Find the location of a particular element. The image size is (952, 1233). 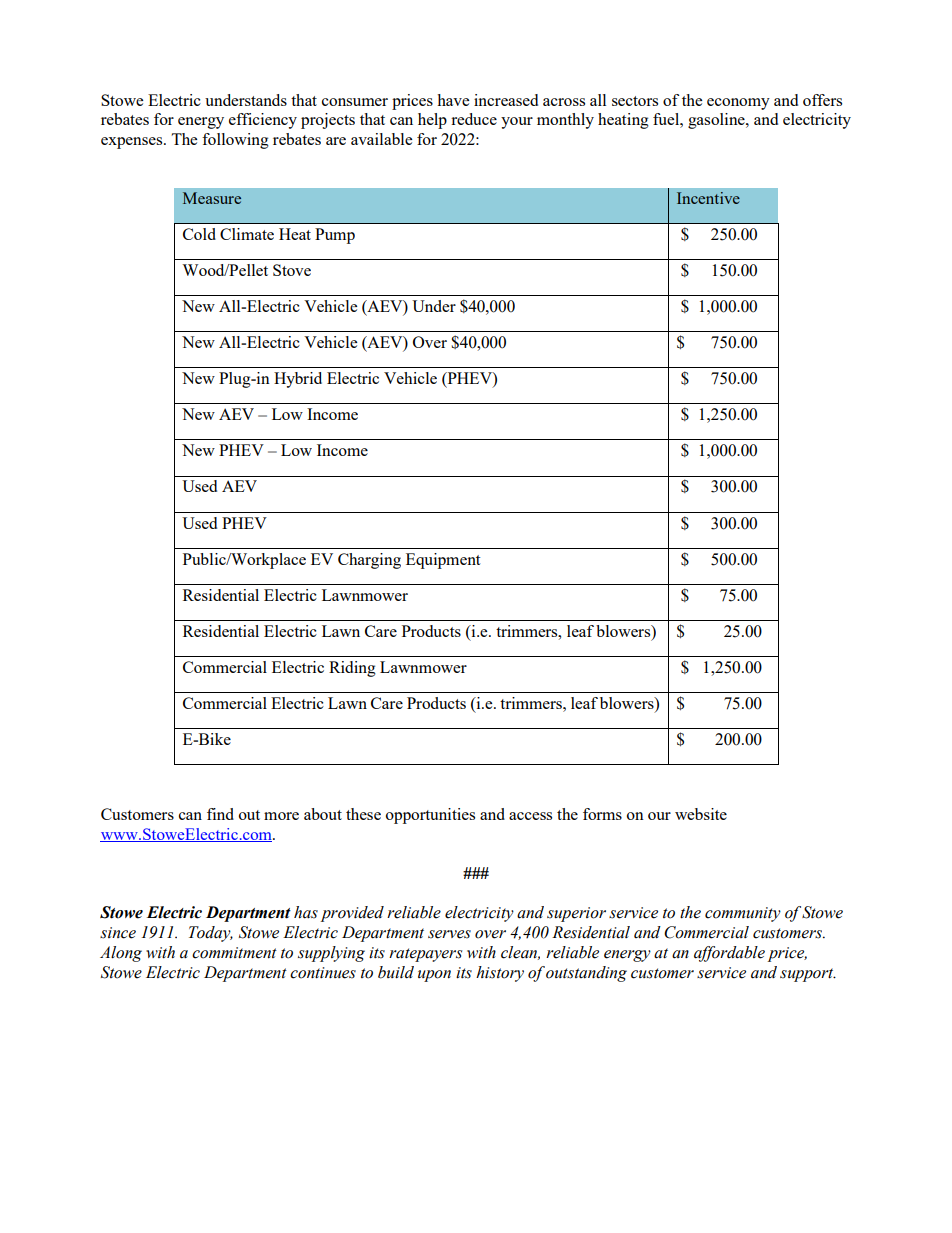

reduce is located at coordinates (474, 119).
